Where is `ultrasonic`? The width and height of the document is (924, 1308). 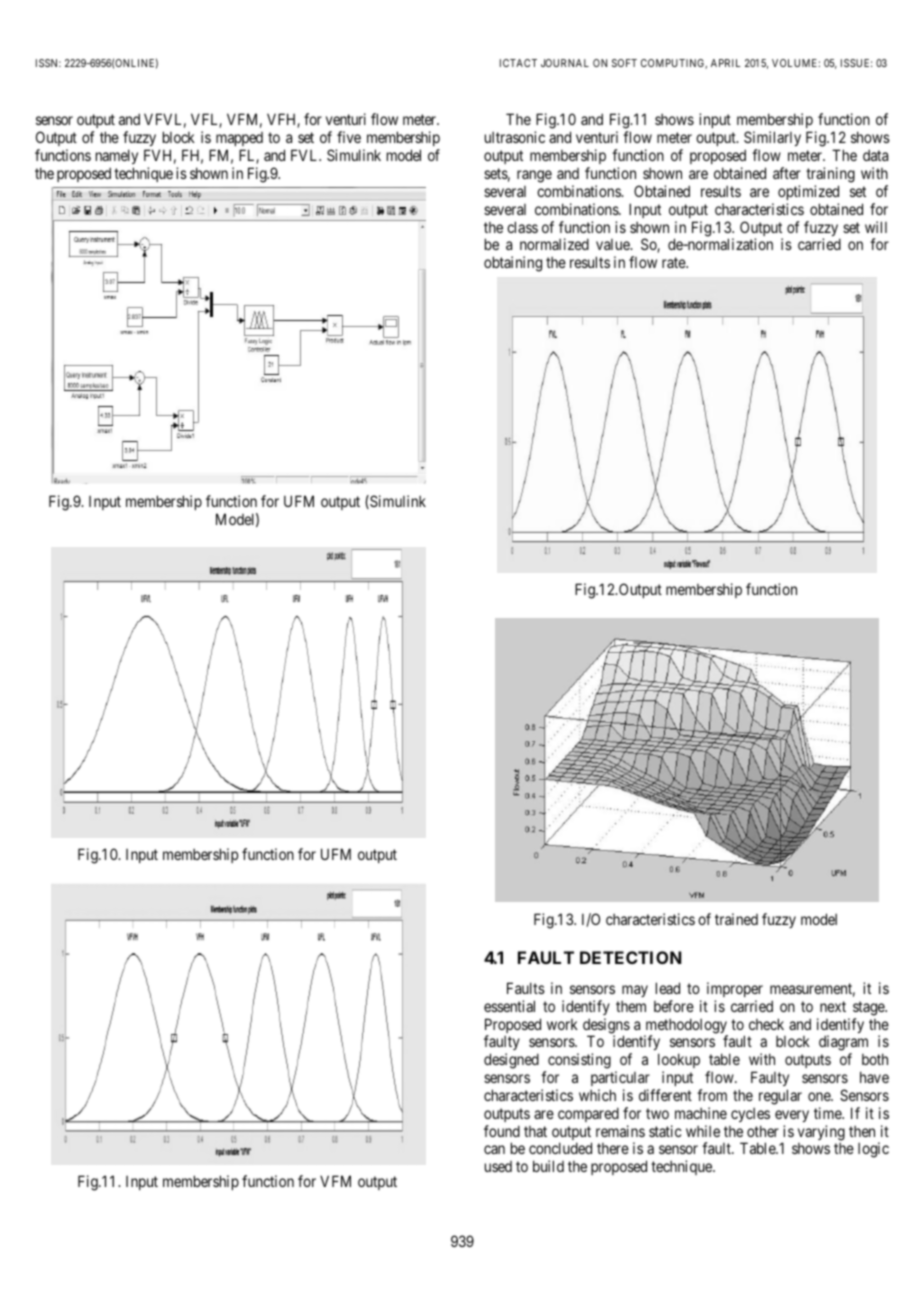 ultrasonic is located at coordinates (515, 137).
